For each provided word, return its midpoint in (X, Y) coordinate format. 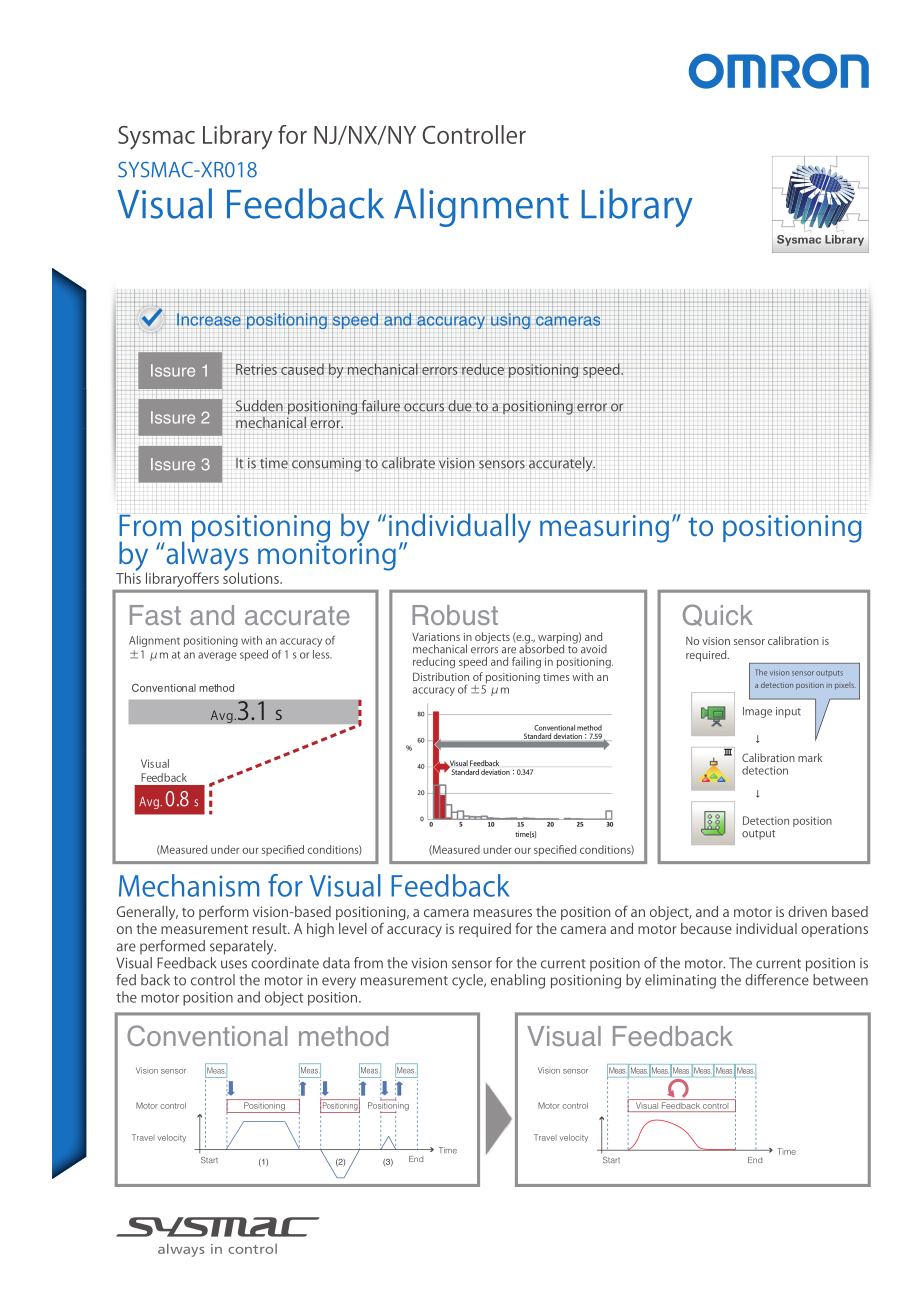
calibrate (408, 462)
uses (234, 964)
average (217, 656)
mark (810, 757)
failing (526, 662)
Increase (209, 319)
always (206, 556)
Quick (718, 615)
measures (503, 913)
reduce (483, 369)
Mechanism (189, 885)
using (511, 321)
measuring (604, 528)
